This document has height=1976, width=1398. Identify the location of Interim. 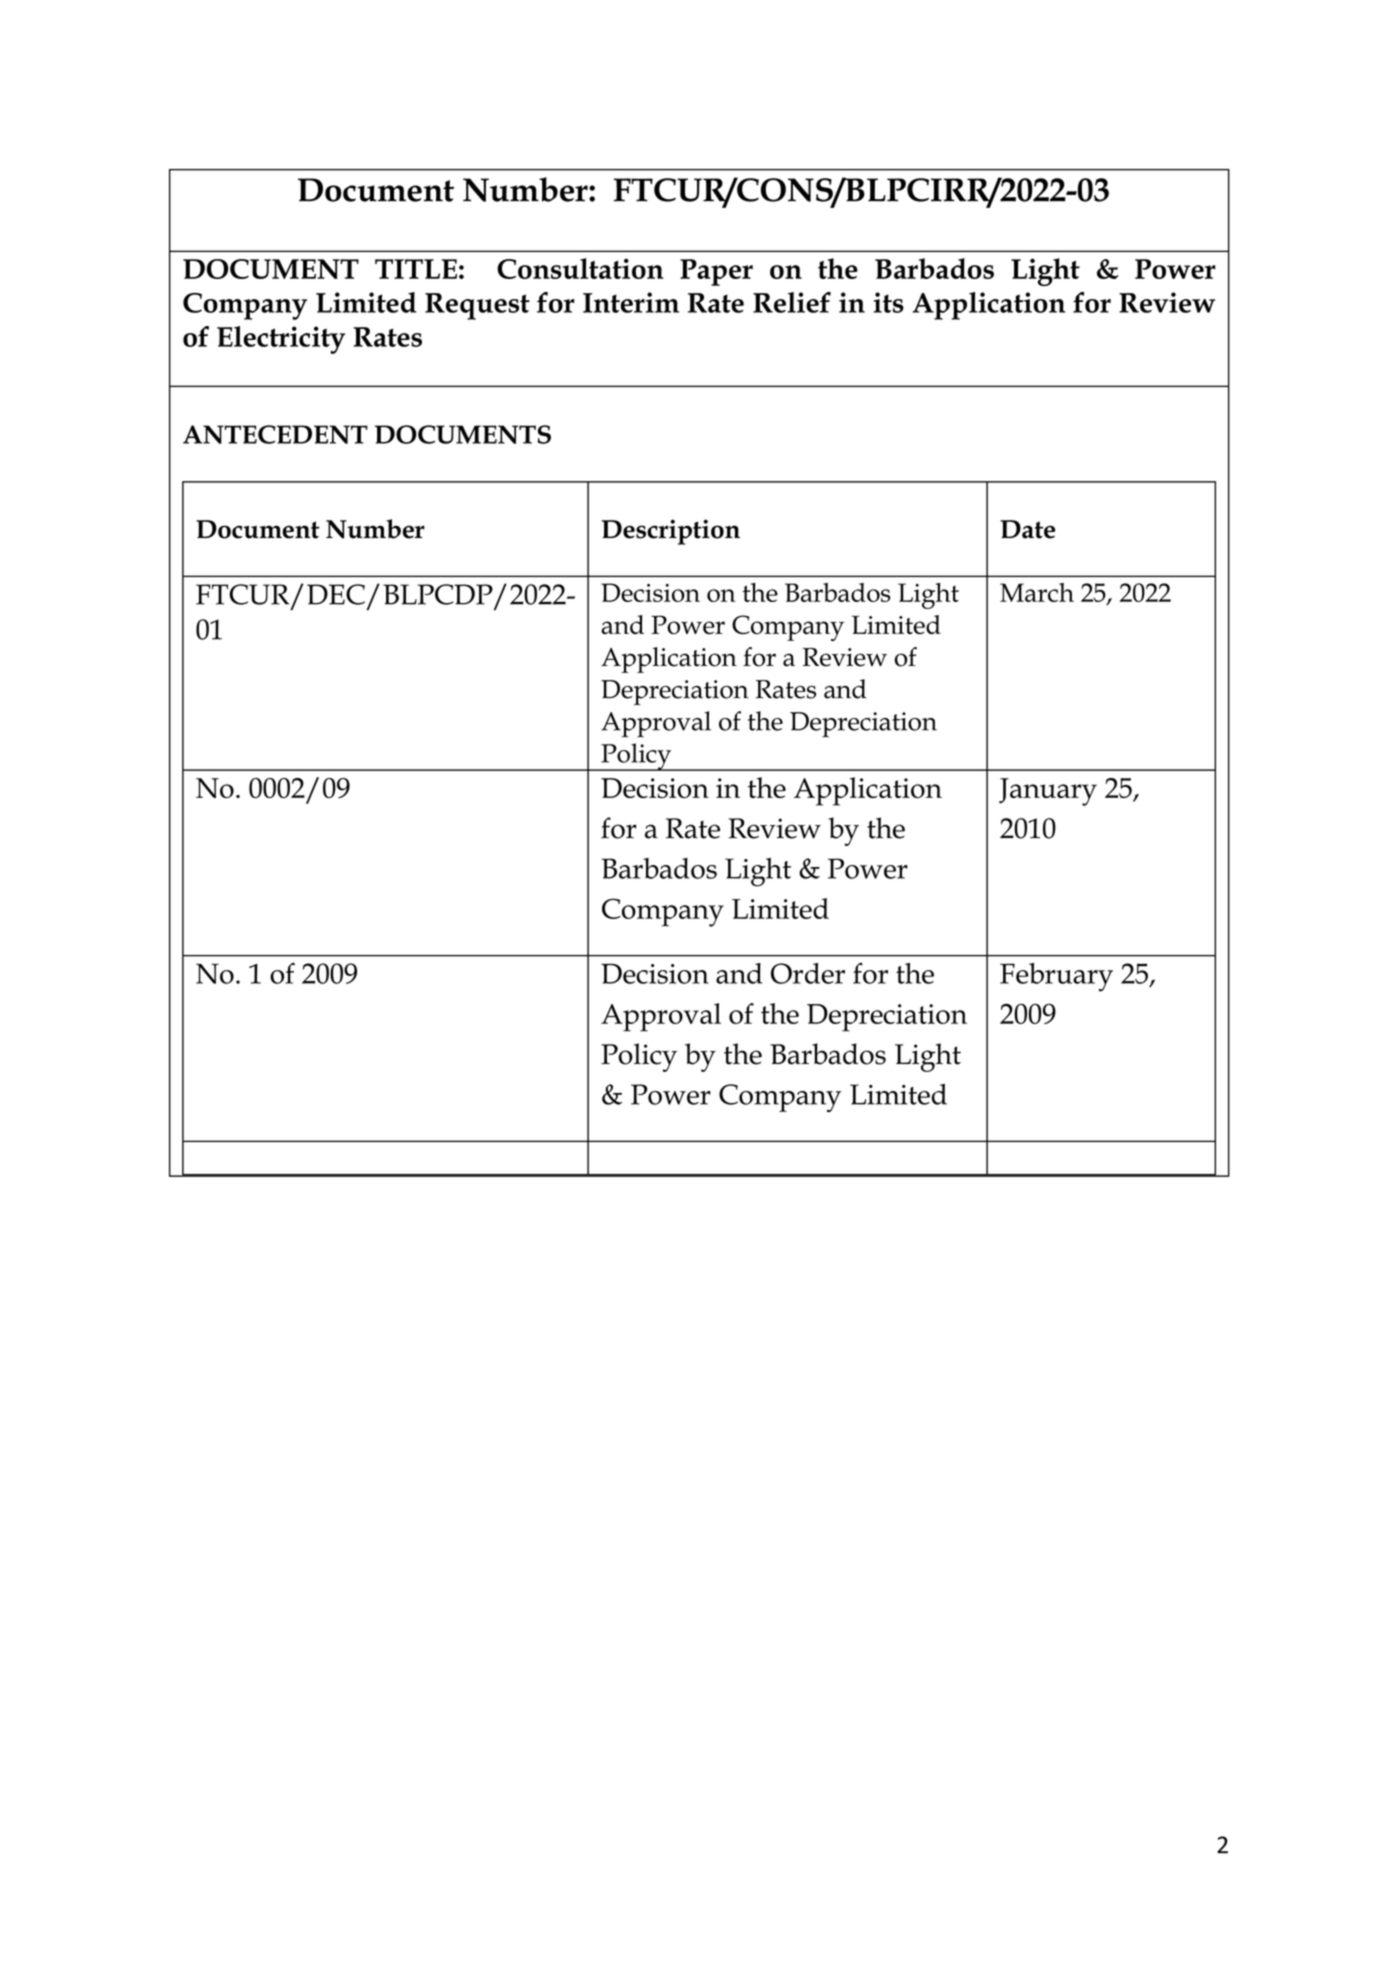
(631, 302).
